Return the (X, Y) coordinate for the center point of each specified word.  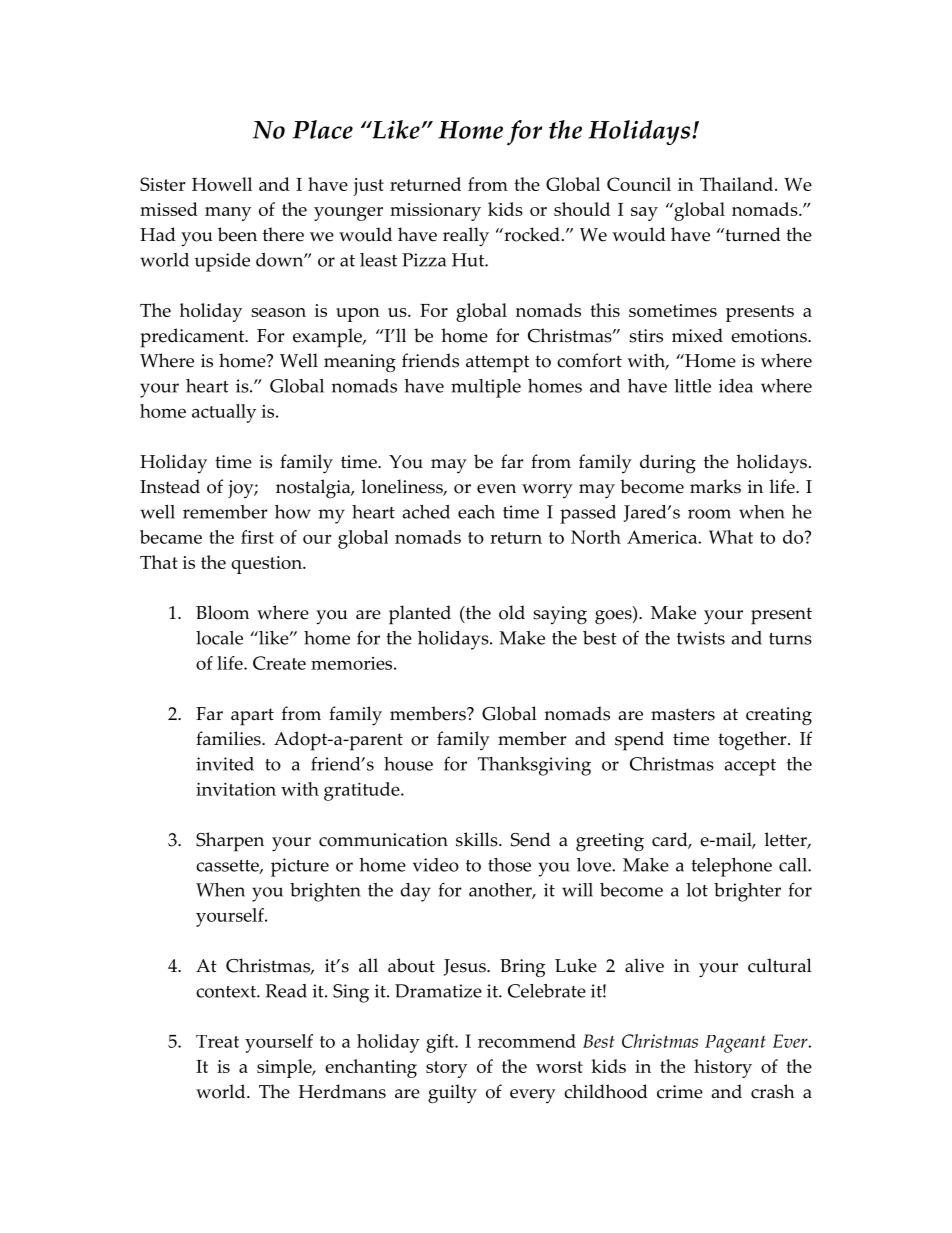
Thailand (738, 184)
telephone (732, 867)
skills (478, 839)
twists (701, 638)
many (228, 214)
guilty (452, 1094)
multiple (486, 388)
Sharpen (230, 842)
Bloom (222, 612)
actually (224, 413)
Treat (217, 1041)
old (512, 612)
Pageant (735, 1044)
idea (736, 386)
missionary (435, 212)
